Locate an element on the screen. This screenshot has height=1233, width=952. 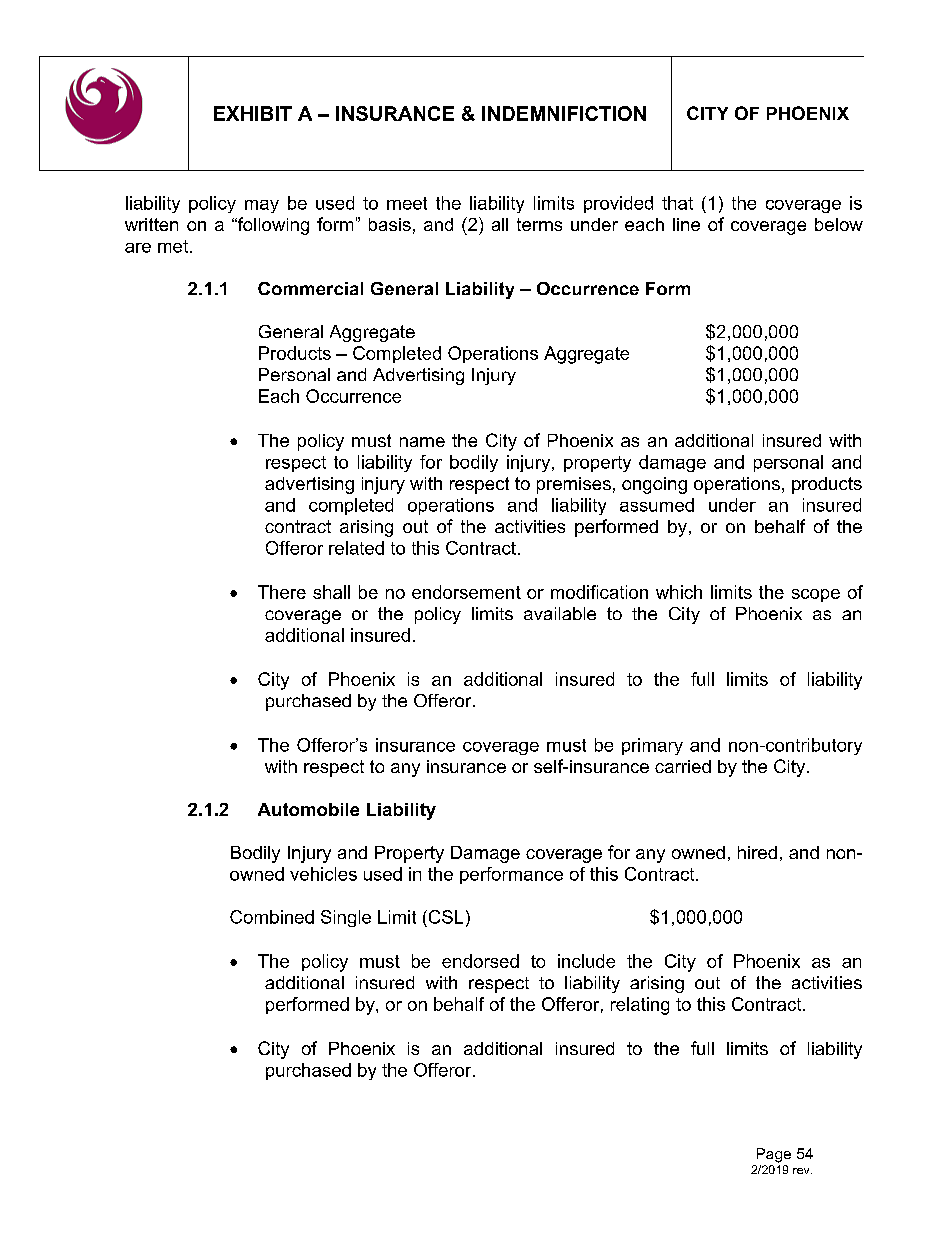
There is located at coordinates (282, 592).
